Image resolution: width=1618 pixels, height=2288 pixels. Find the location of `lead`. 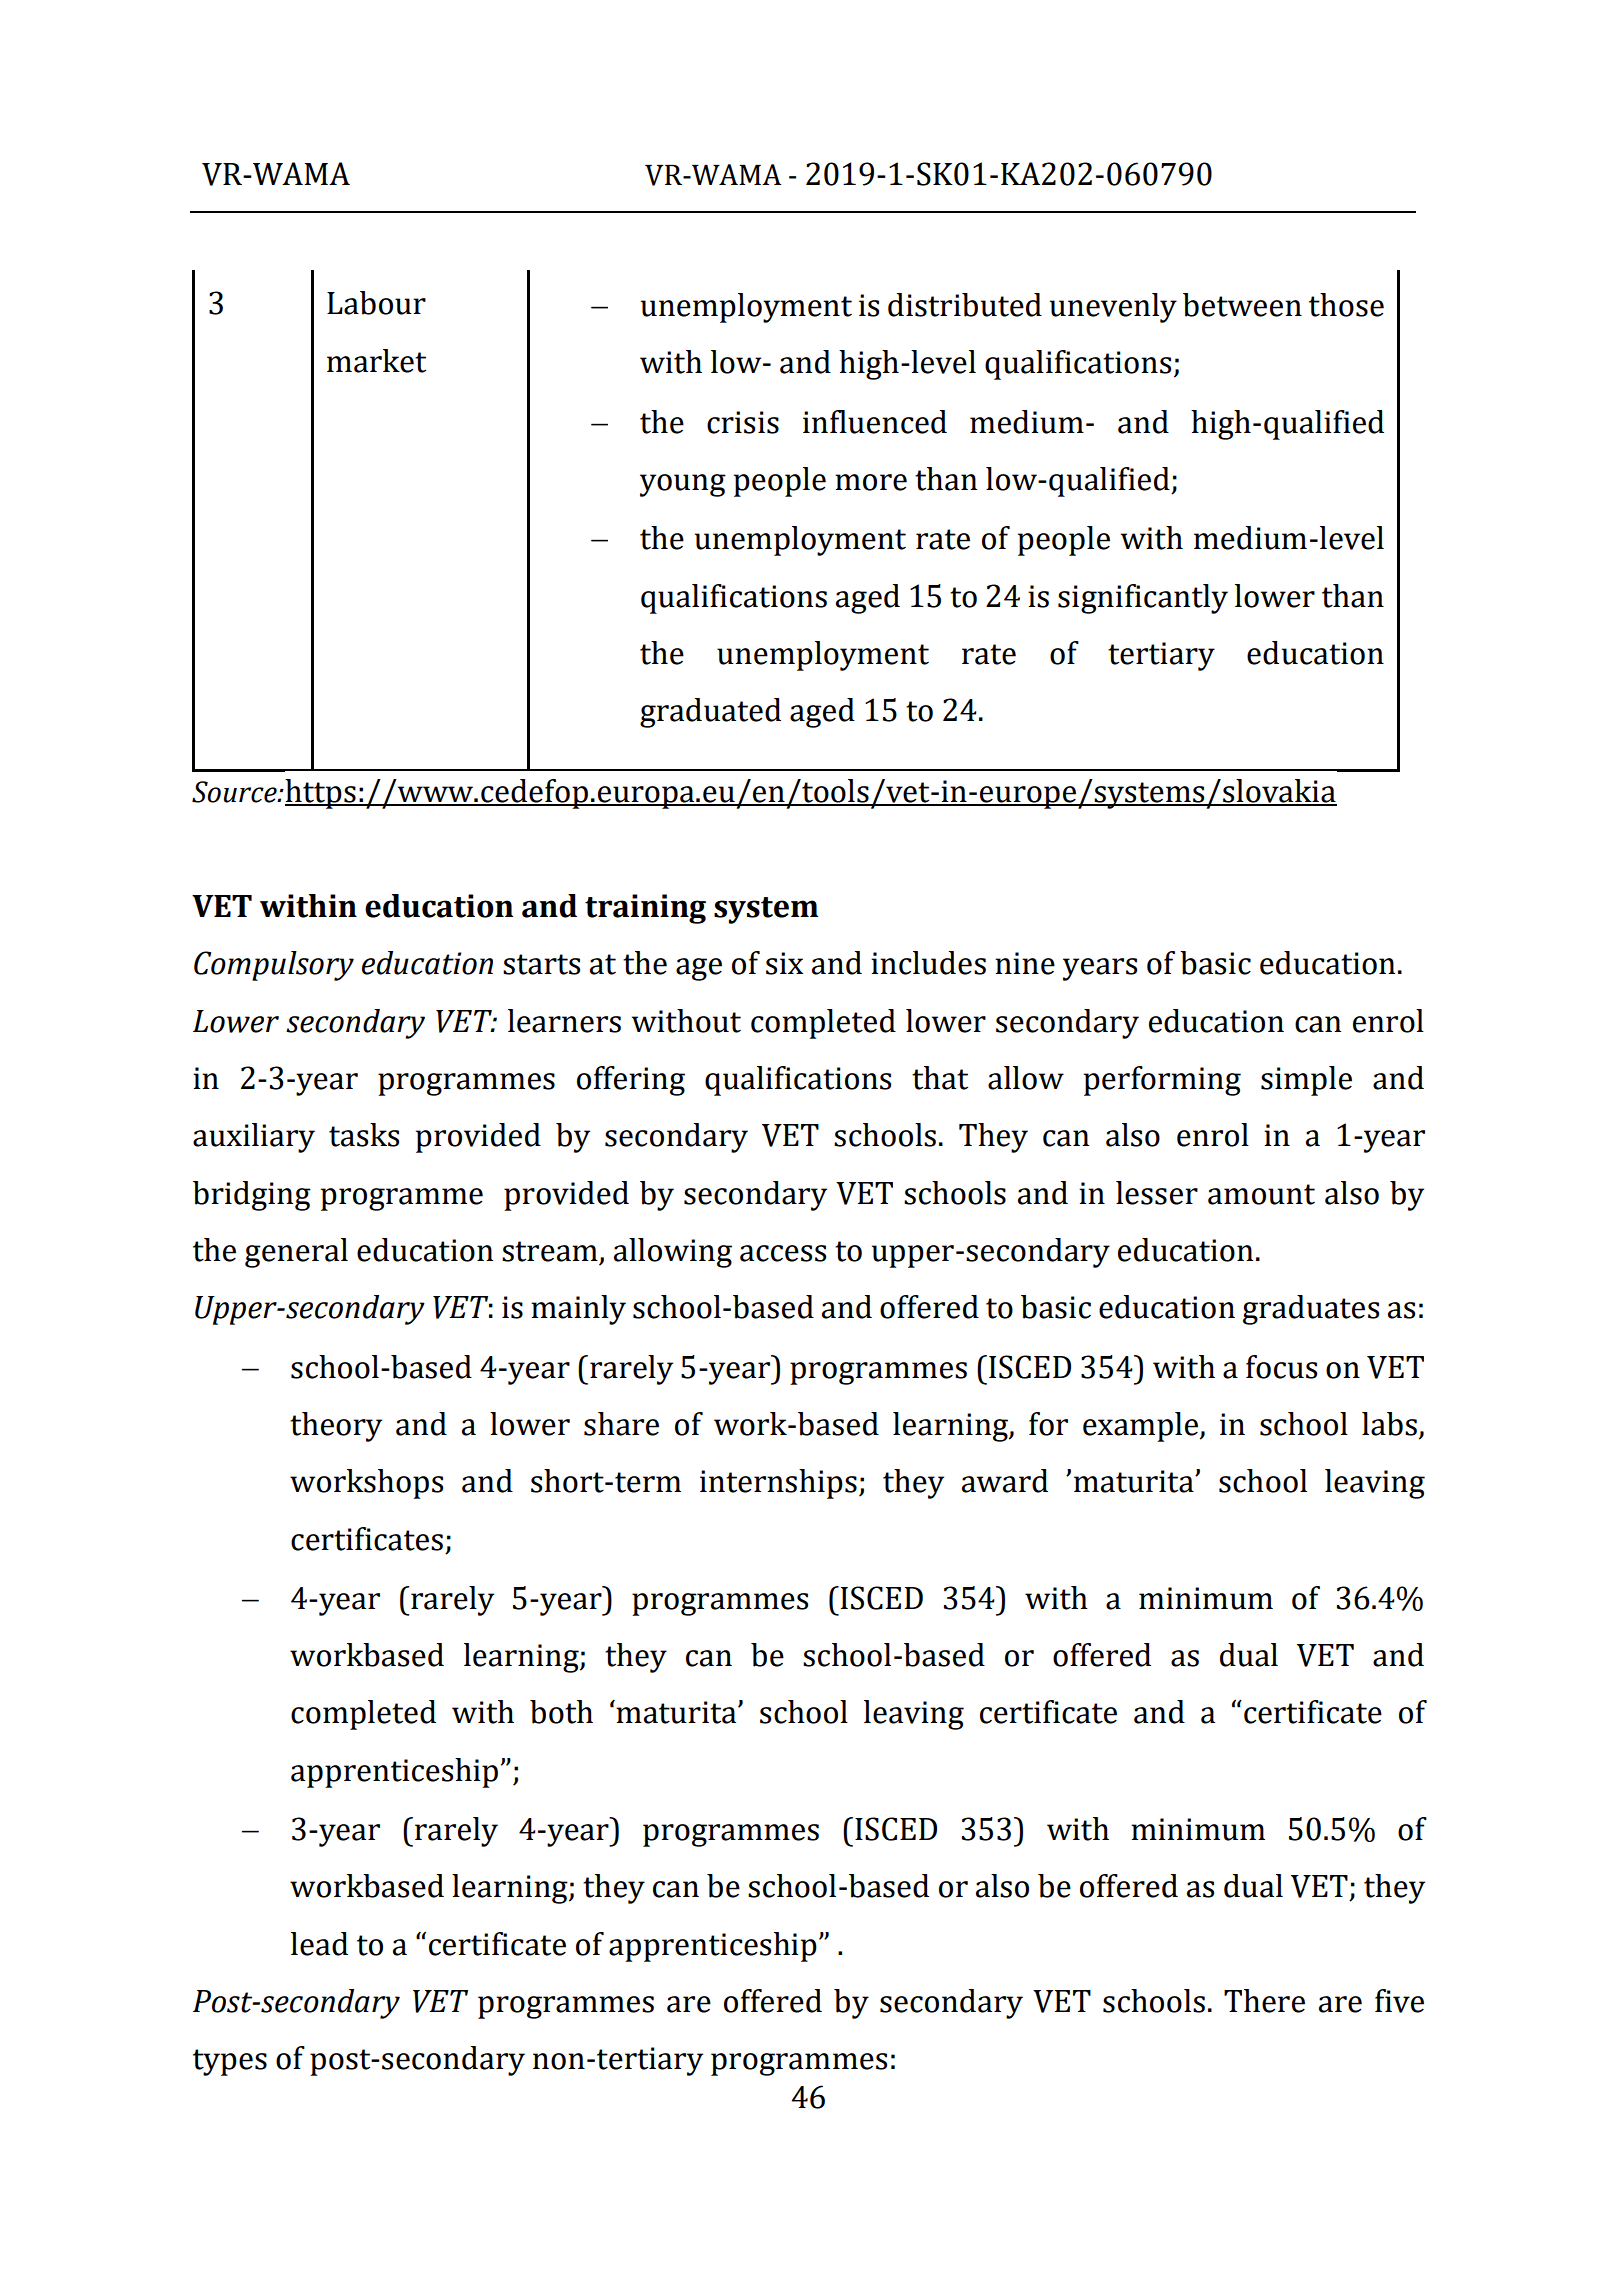

lead is located at coordinates (319, 1944).
